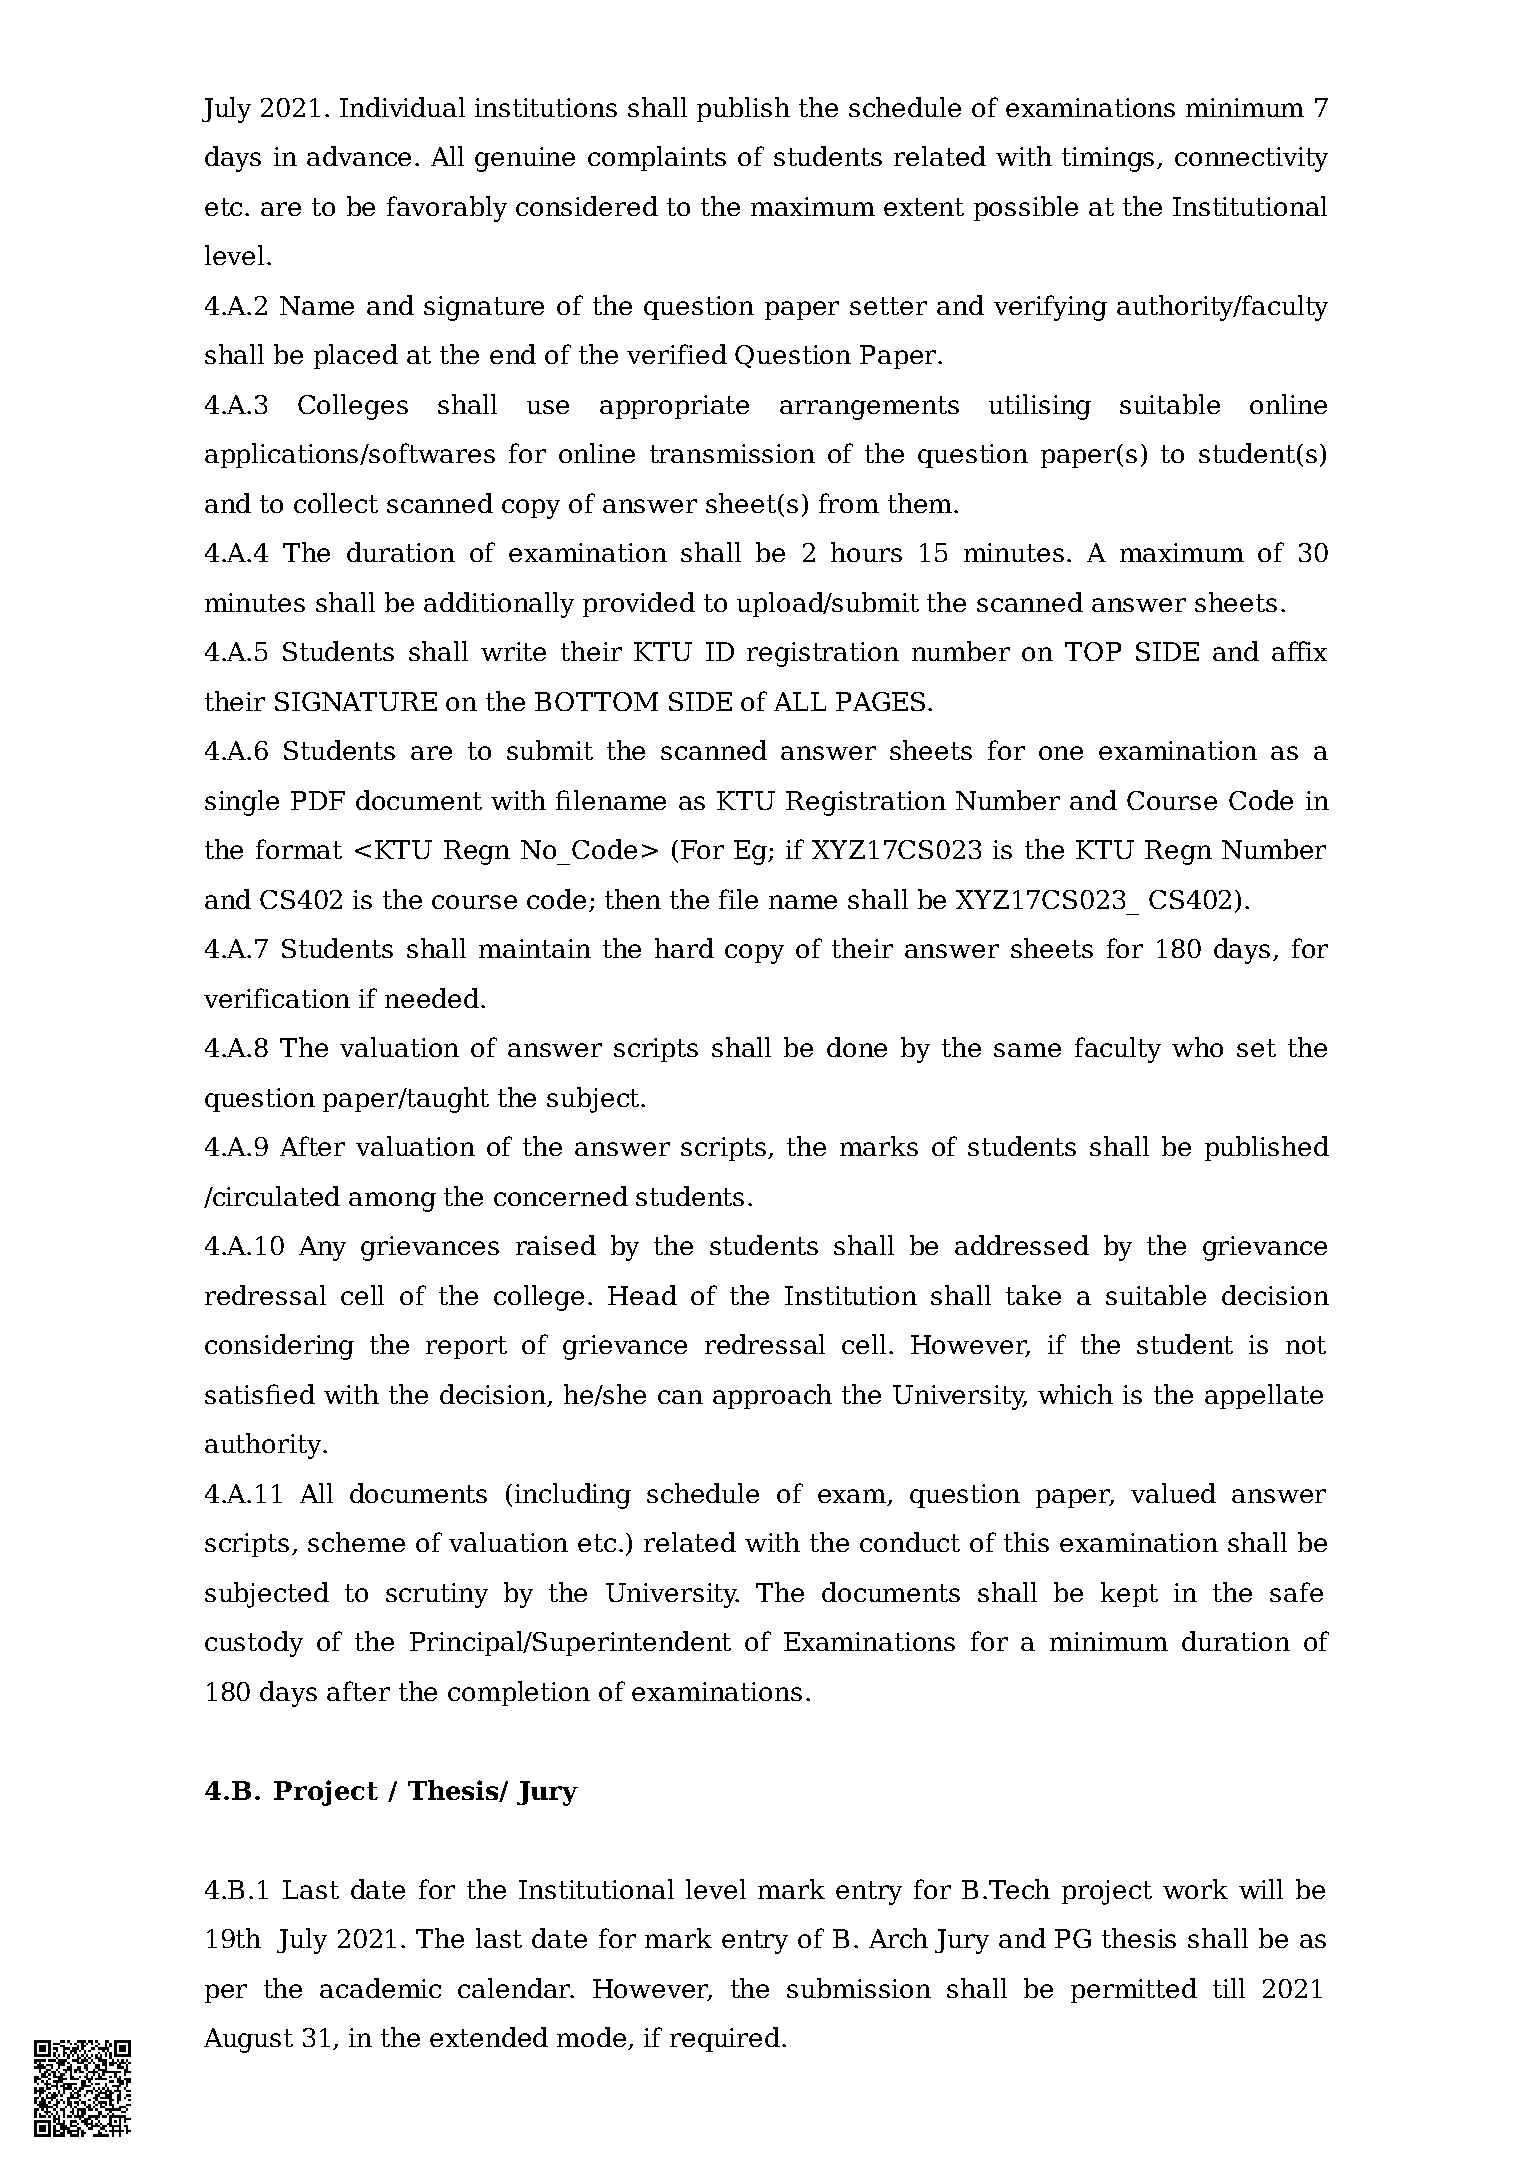  Describe the element at coordinates (359, 156) in the screenshot. I see `advance` at that location.
